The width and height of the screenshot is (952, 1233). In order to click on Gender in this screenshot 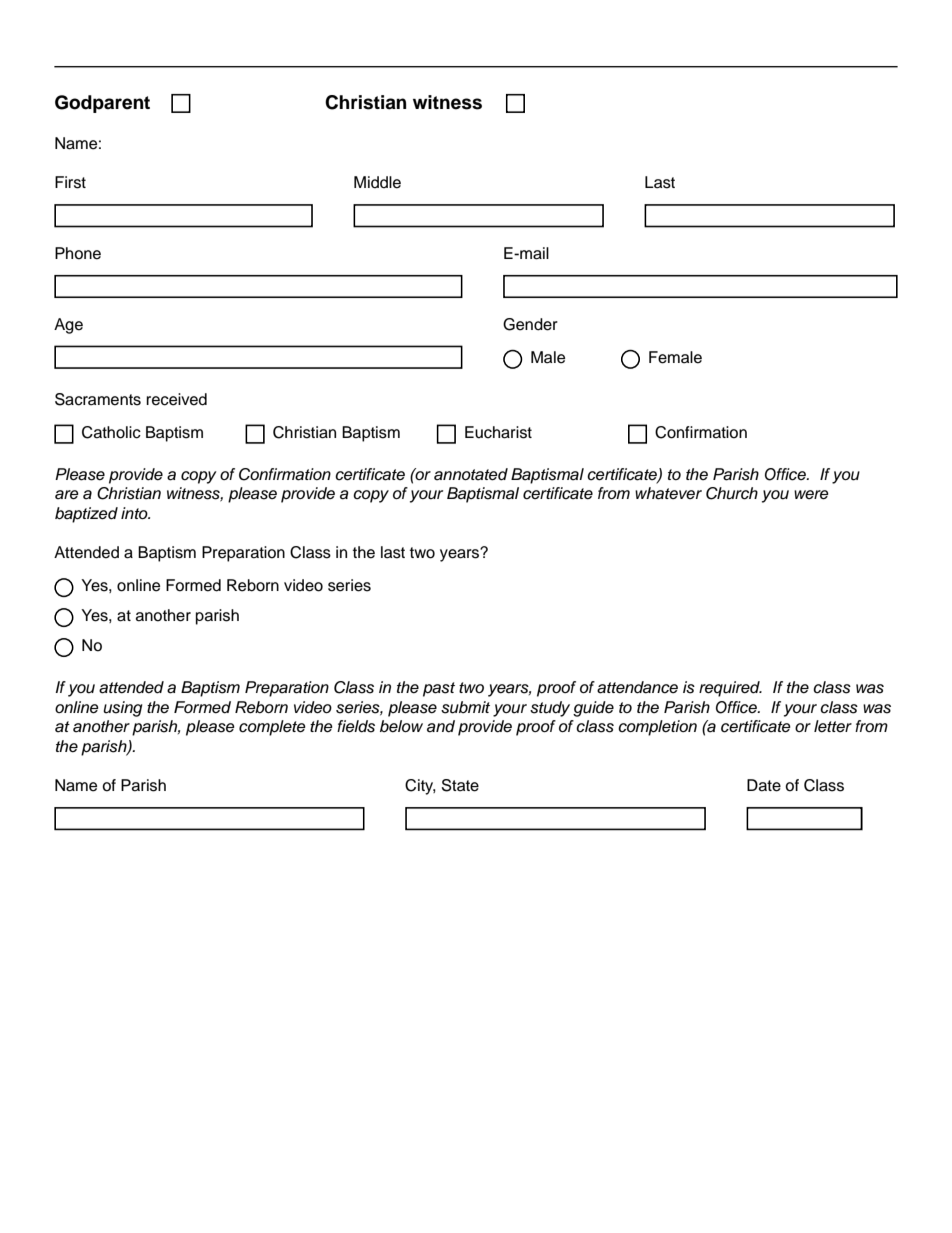, I will do `click(530, 324)`.
